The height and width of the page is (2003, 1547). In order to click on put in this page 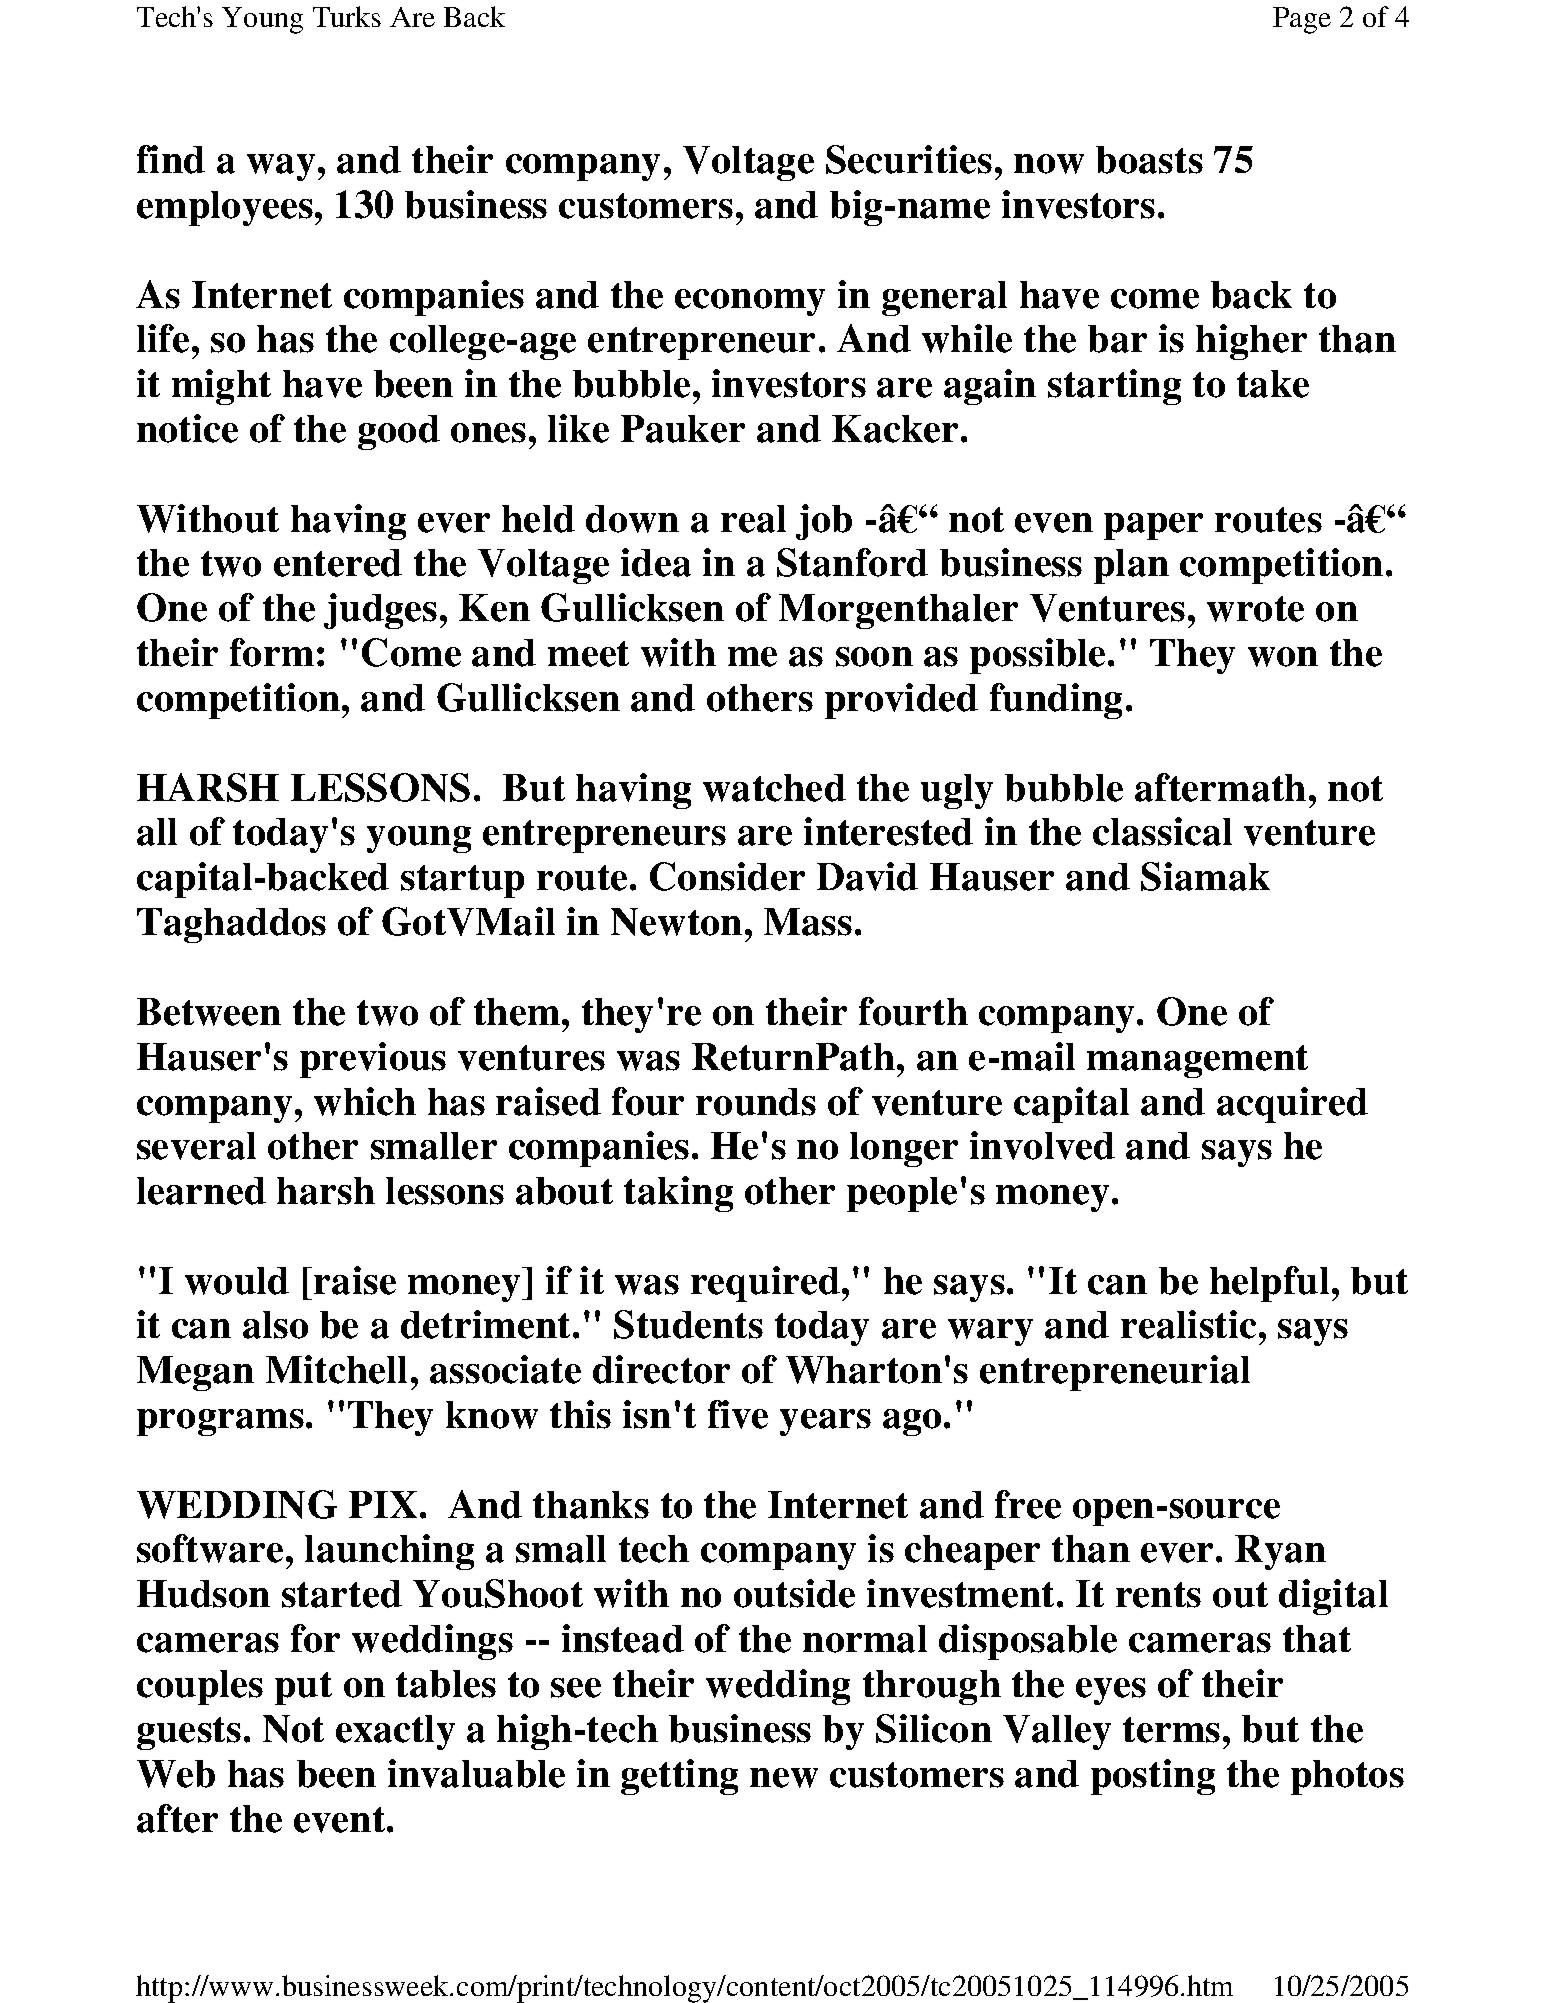, I will do `click(303, 1688)`.
